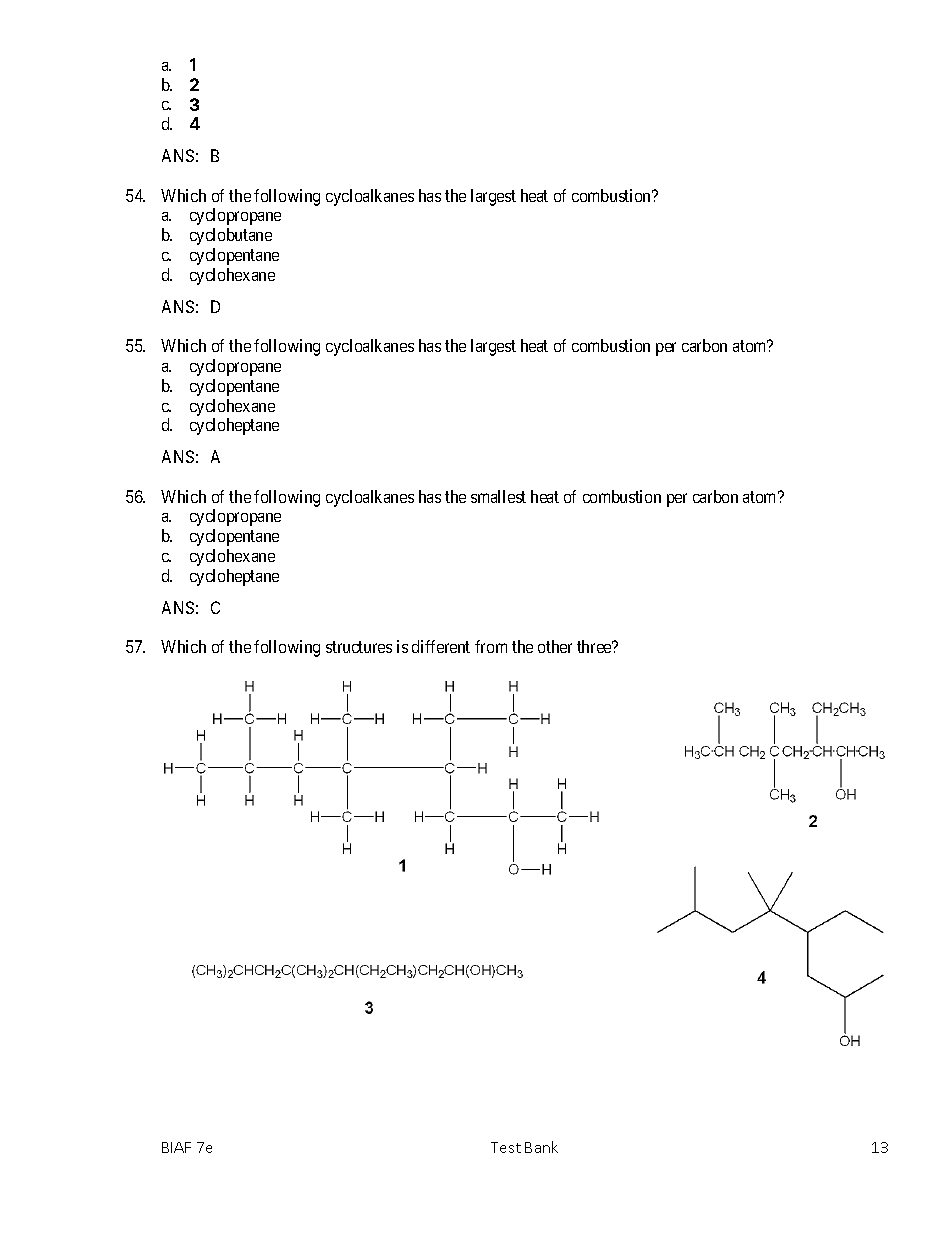 The width and height of the document is (952, 1233). I want to click on smallest, so click(498, 496).
